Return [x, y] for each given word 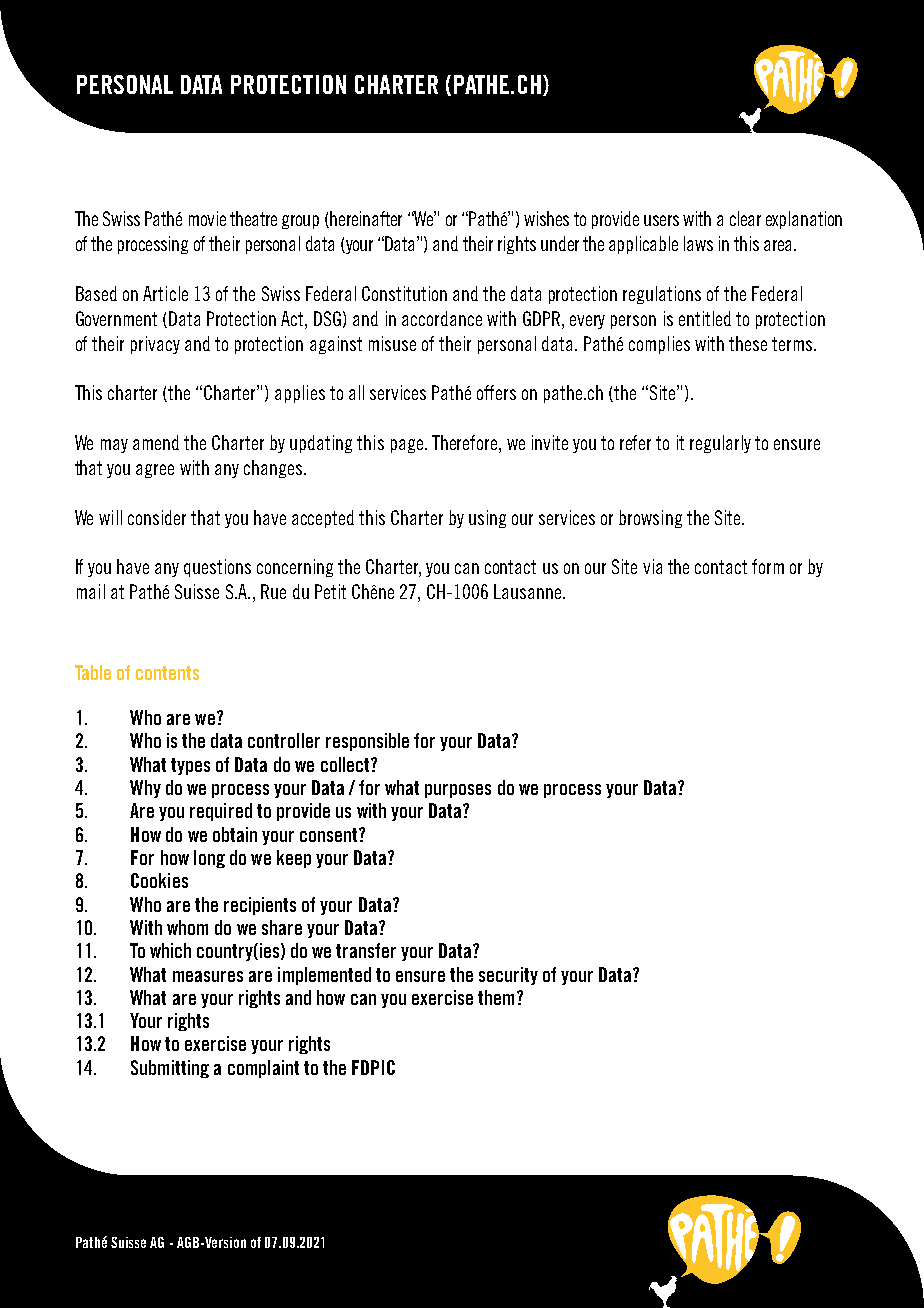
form [768, 566]
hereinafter [366, 218]
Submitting [170, 1069]
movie [207, 218]
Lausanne [529, 591]
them [496, 997]
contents [167, 673]
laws [698, 243]
